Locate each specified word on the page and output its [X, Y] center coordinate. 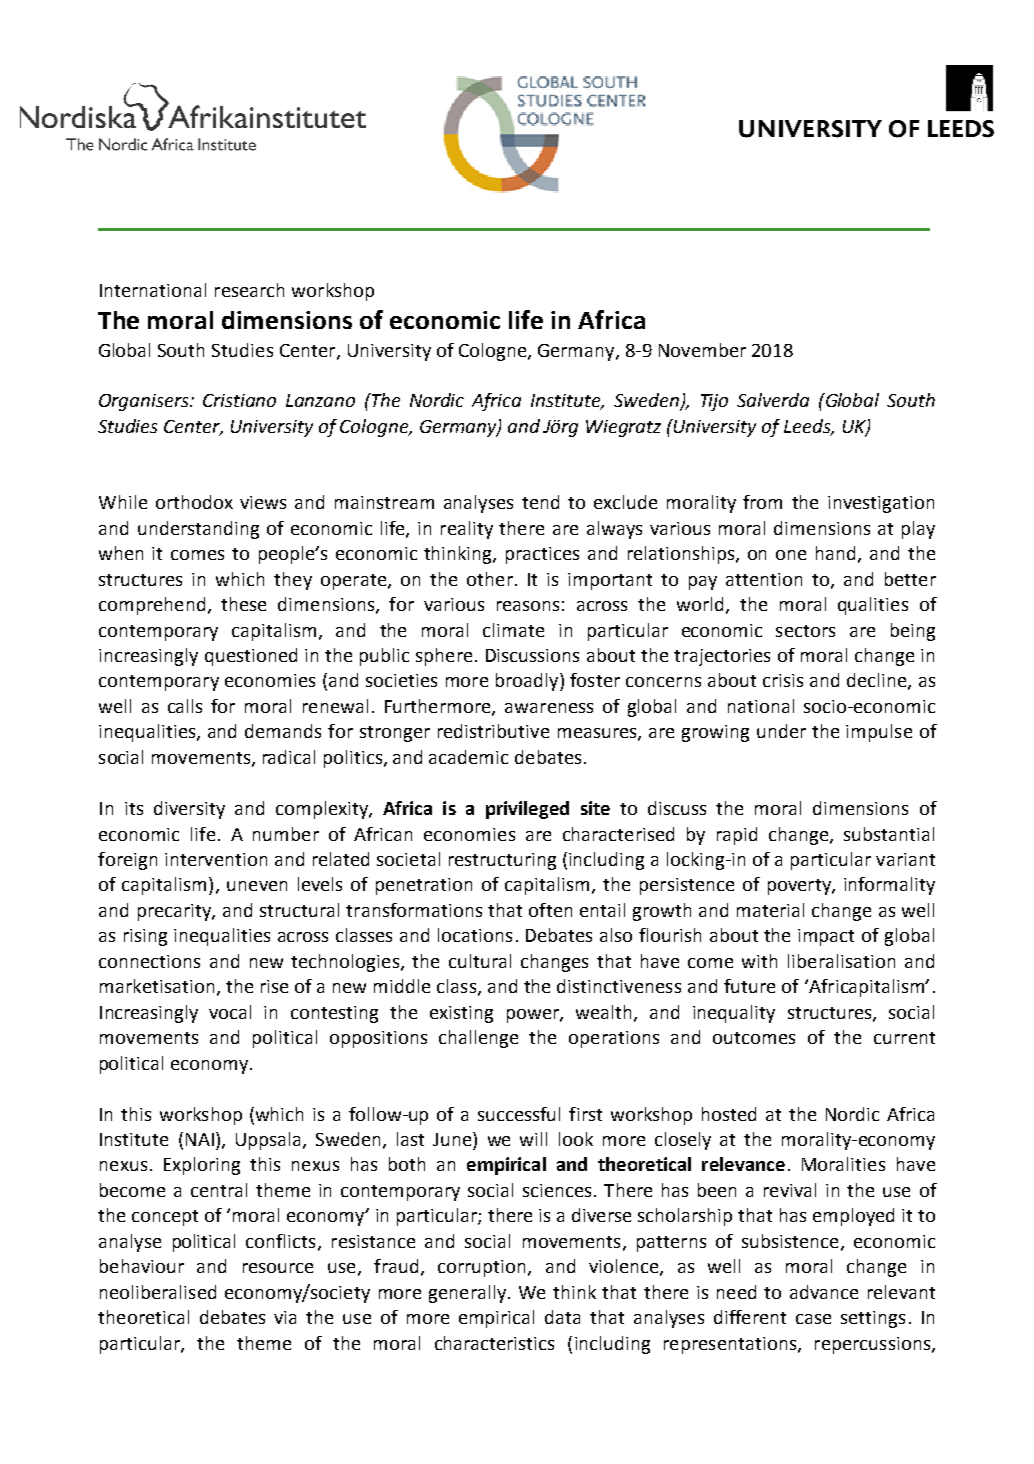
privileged [527, 810]
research [249, 290]
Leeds [808, 427]
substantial [889, 834]
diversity [189, 810]
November [702, 350]
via [285, 1317]
